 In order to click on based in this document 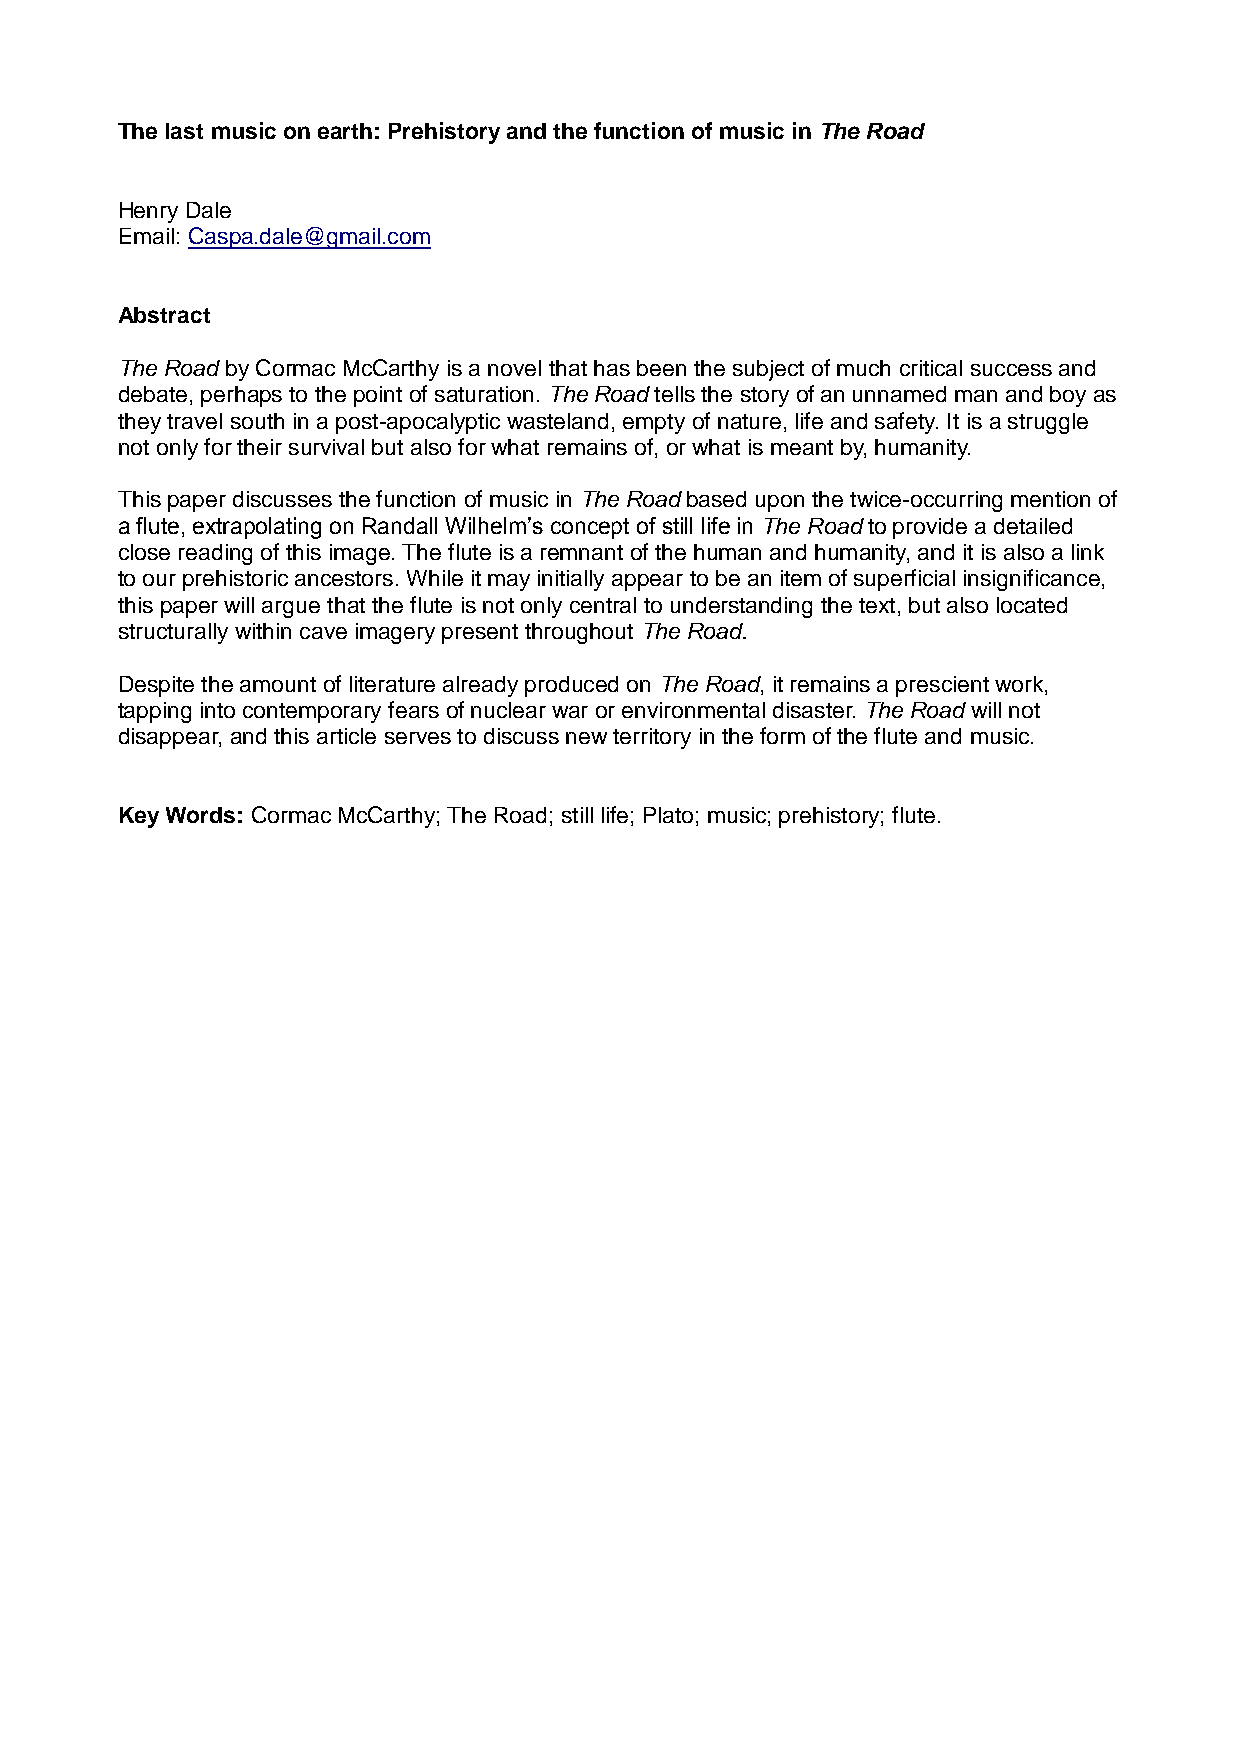, I will do `click(716, 499)`.
